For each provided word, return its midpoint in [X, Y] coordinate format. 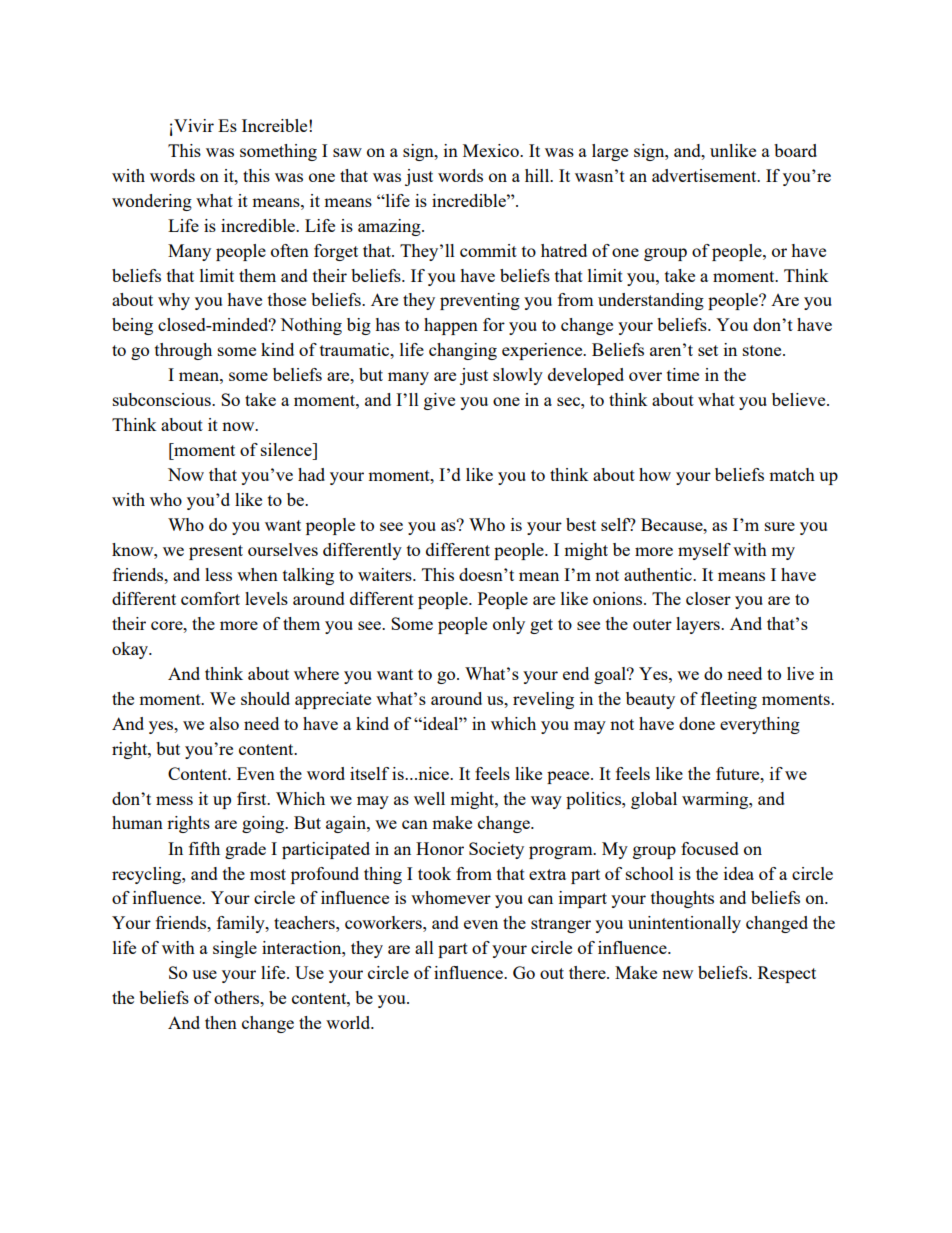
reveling [543, 700]
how [655, 474]
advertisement [705, 175]
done [697, 723]
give [439, 401]
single [235, 949]
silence [287, 449]
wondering [152, 202]
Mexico [492, 150]
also [224, 723]
